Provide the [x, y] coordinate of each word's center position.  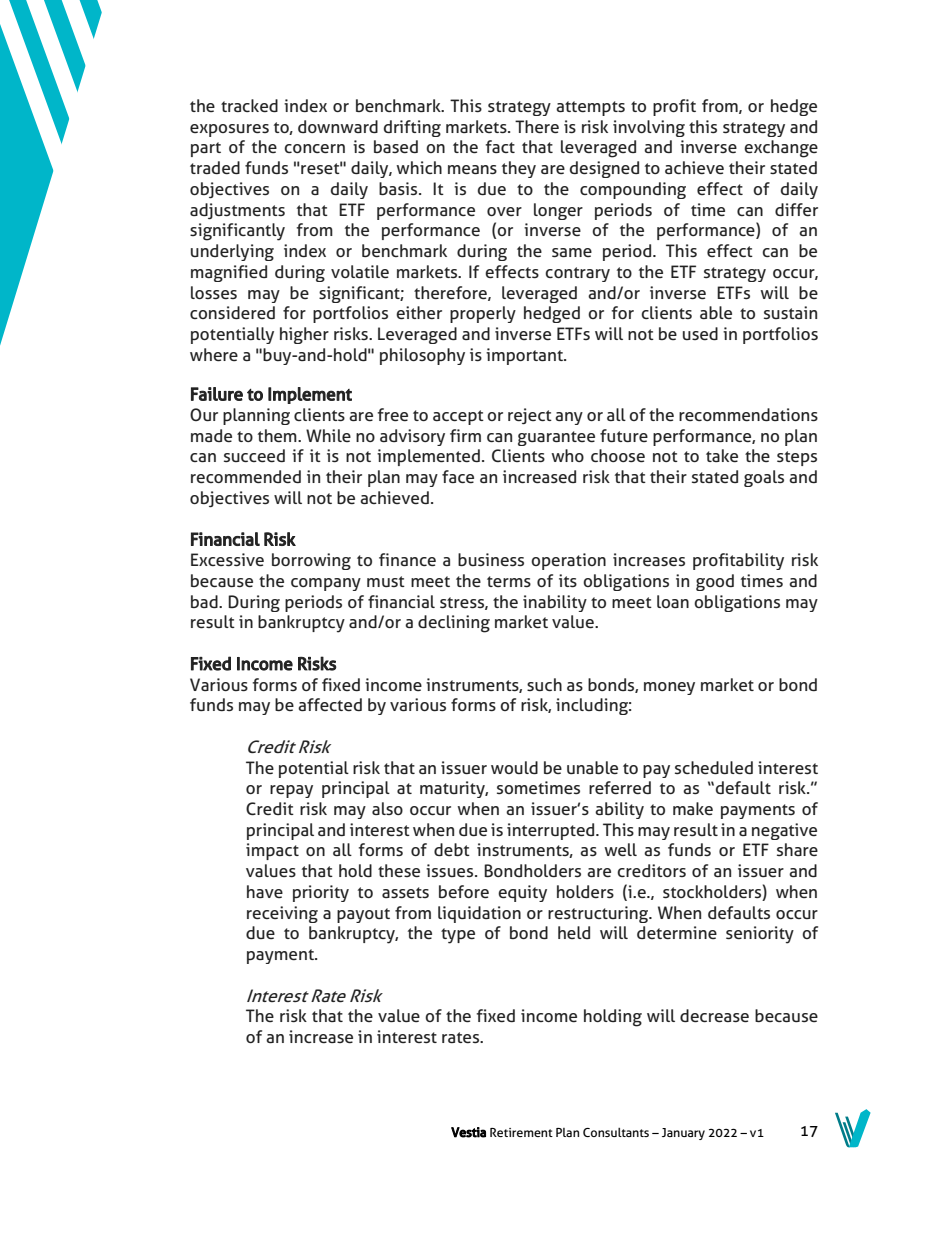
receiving [282, 914]
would [514, 767]
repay [291, 791]
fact [500, 146]
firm [465, 435]
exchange [781, 149]
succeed [254, 456]
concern [314, 149]
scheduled [714, 768]
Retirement [521, 1132]
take [722, 455]
